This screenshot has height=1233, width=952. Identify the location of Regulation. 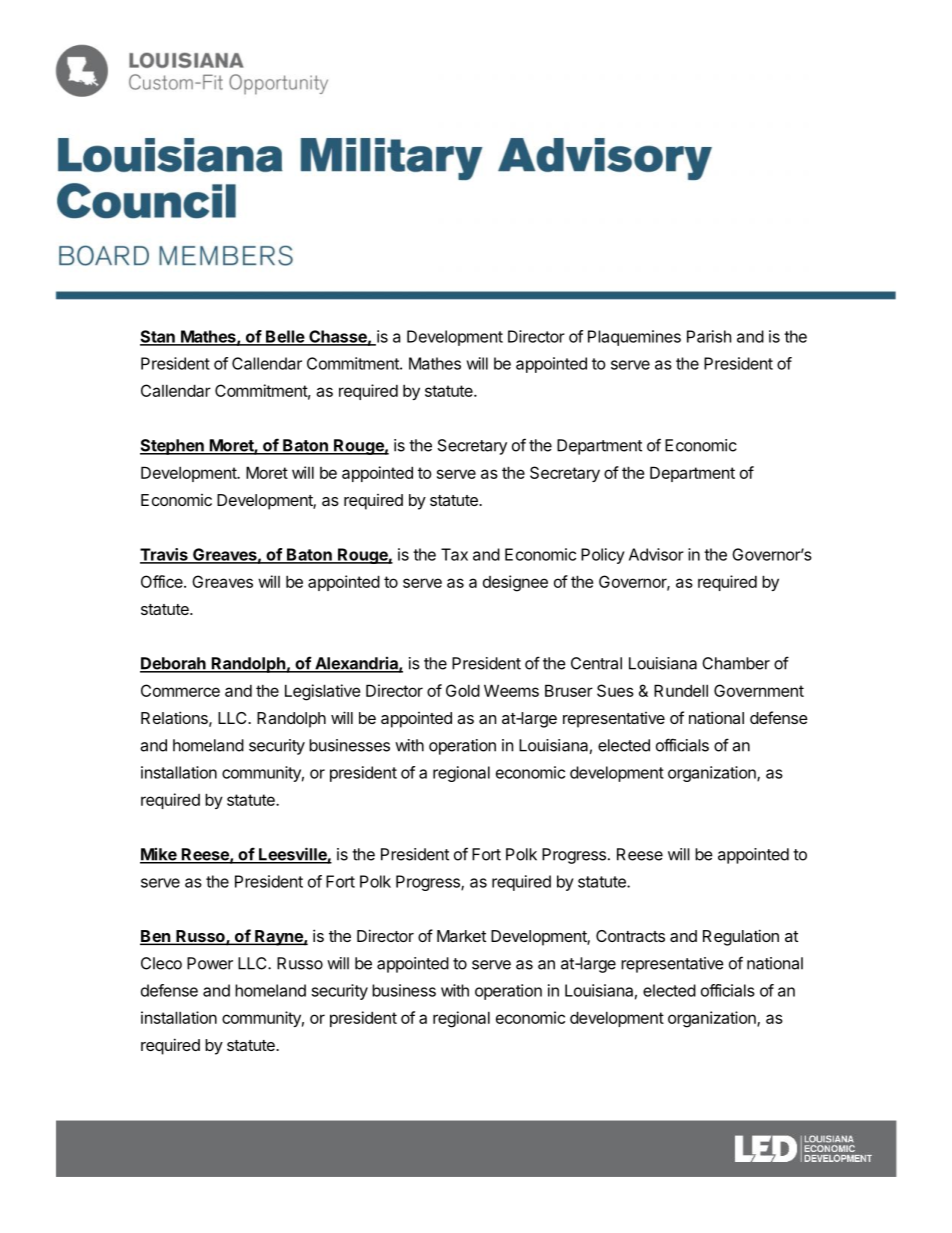
(741, 937).
